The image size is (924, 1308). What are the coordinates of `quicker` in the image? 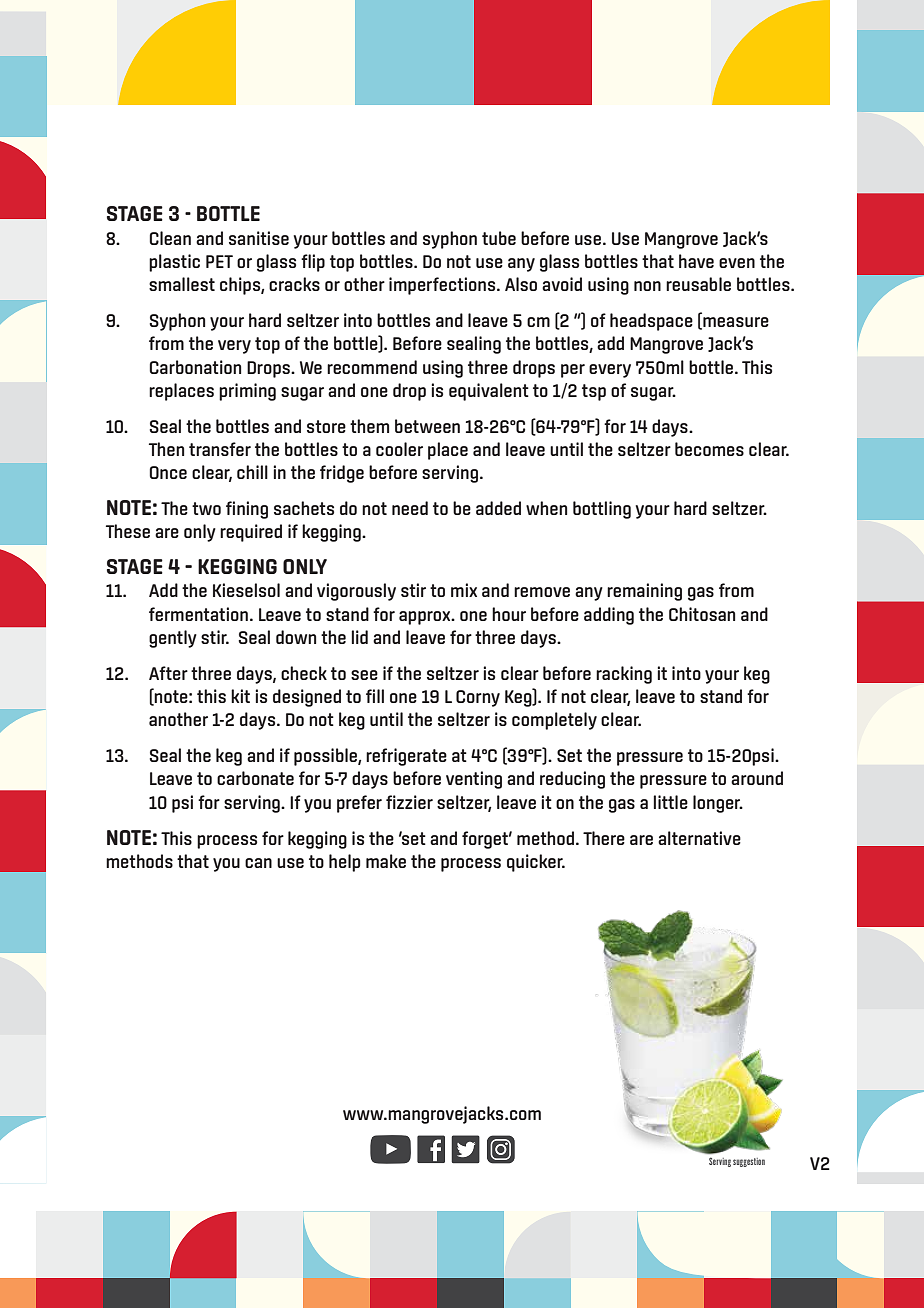 It's located at (536, 863).
